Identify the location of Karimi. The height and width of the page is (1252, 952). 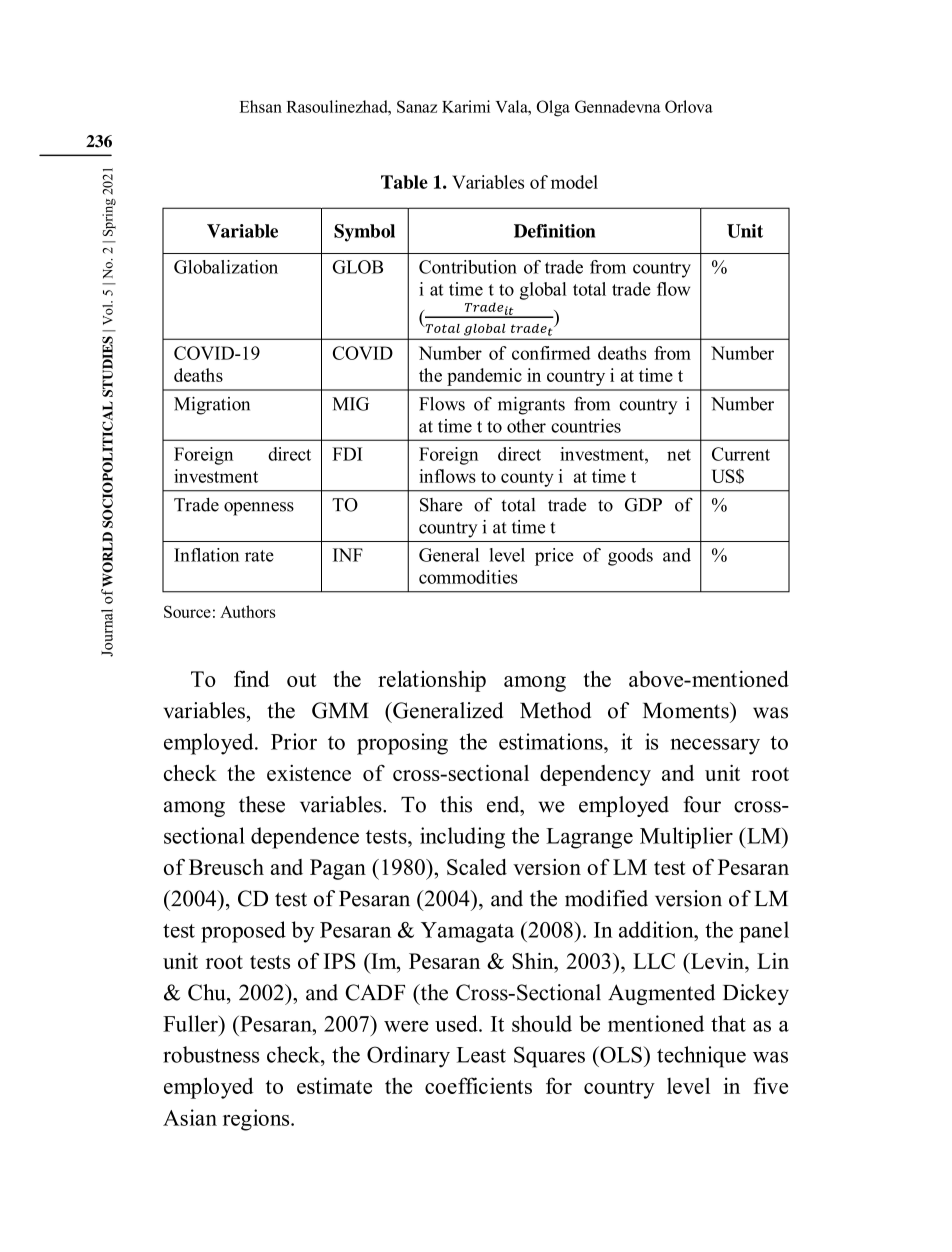
(466, 106).
